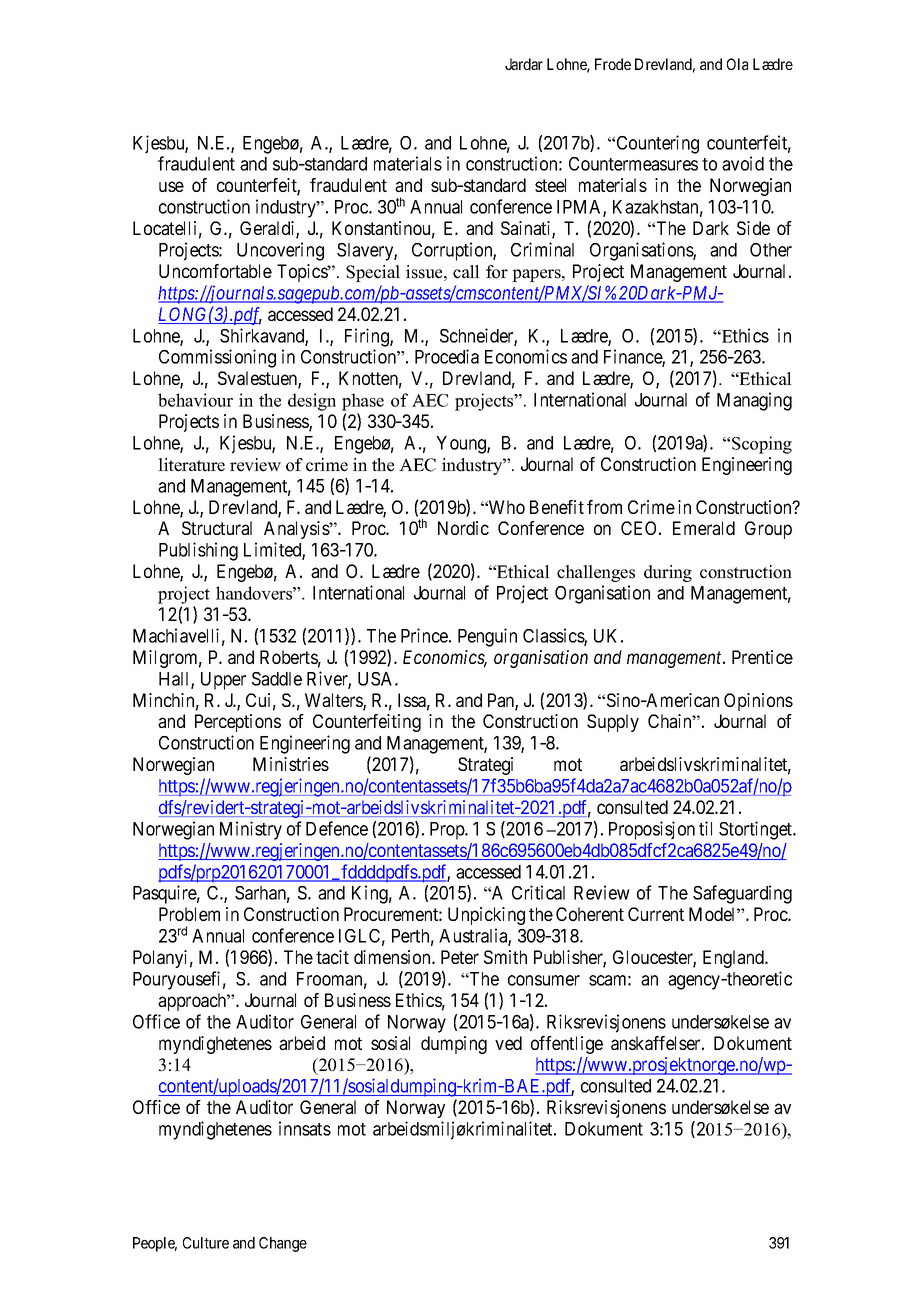 This page has width=924, height=1308. I want to click on Uncovering, so click(280, 251).
